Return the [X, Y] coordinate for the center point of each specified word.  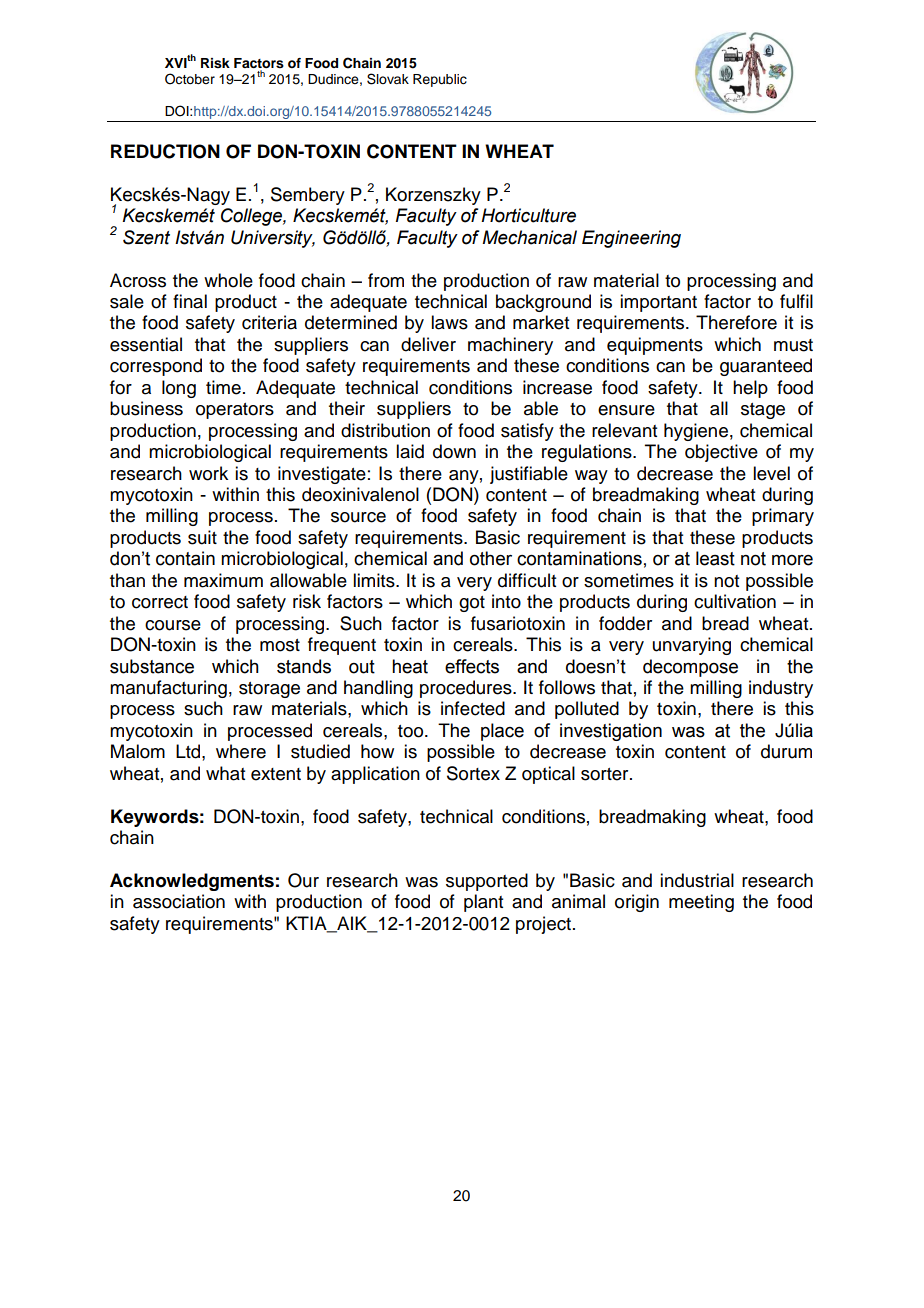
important [658, 303]
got [472, 604]
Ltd [189, 751]
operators [235, 411]
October [190, 79]
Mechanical [529, 237]
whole [228, 280]
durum [786, 751]
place [502, 732]
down [454, 451]
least [715, 558]
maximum [223, 580]
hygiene [696, 432]
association [179, 901]
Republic [440, 80]
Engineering [631, 239]
